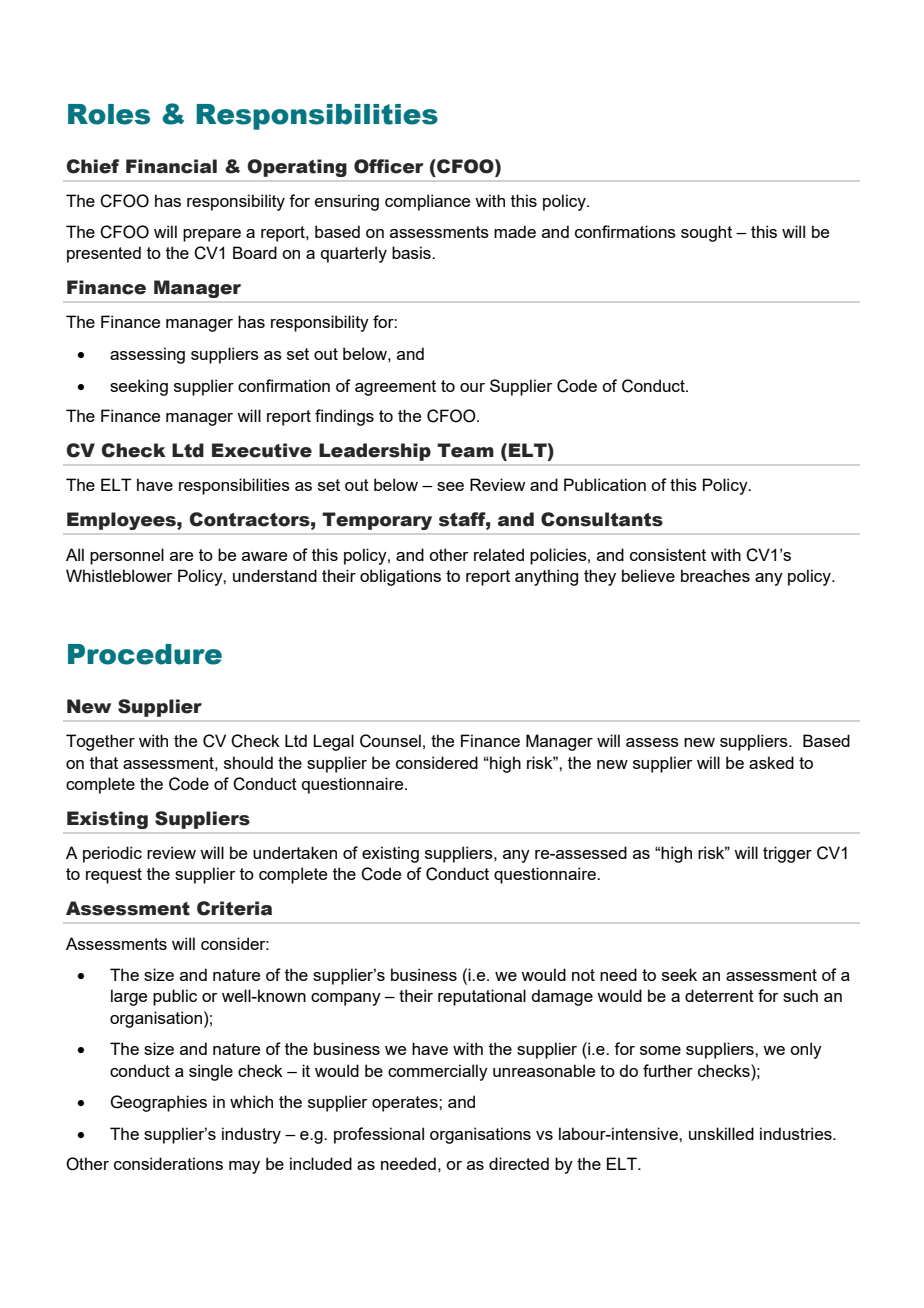 This document has width=924, height=1308. I want to click on Criteria, so click(234, 908).
